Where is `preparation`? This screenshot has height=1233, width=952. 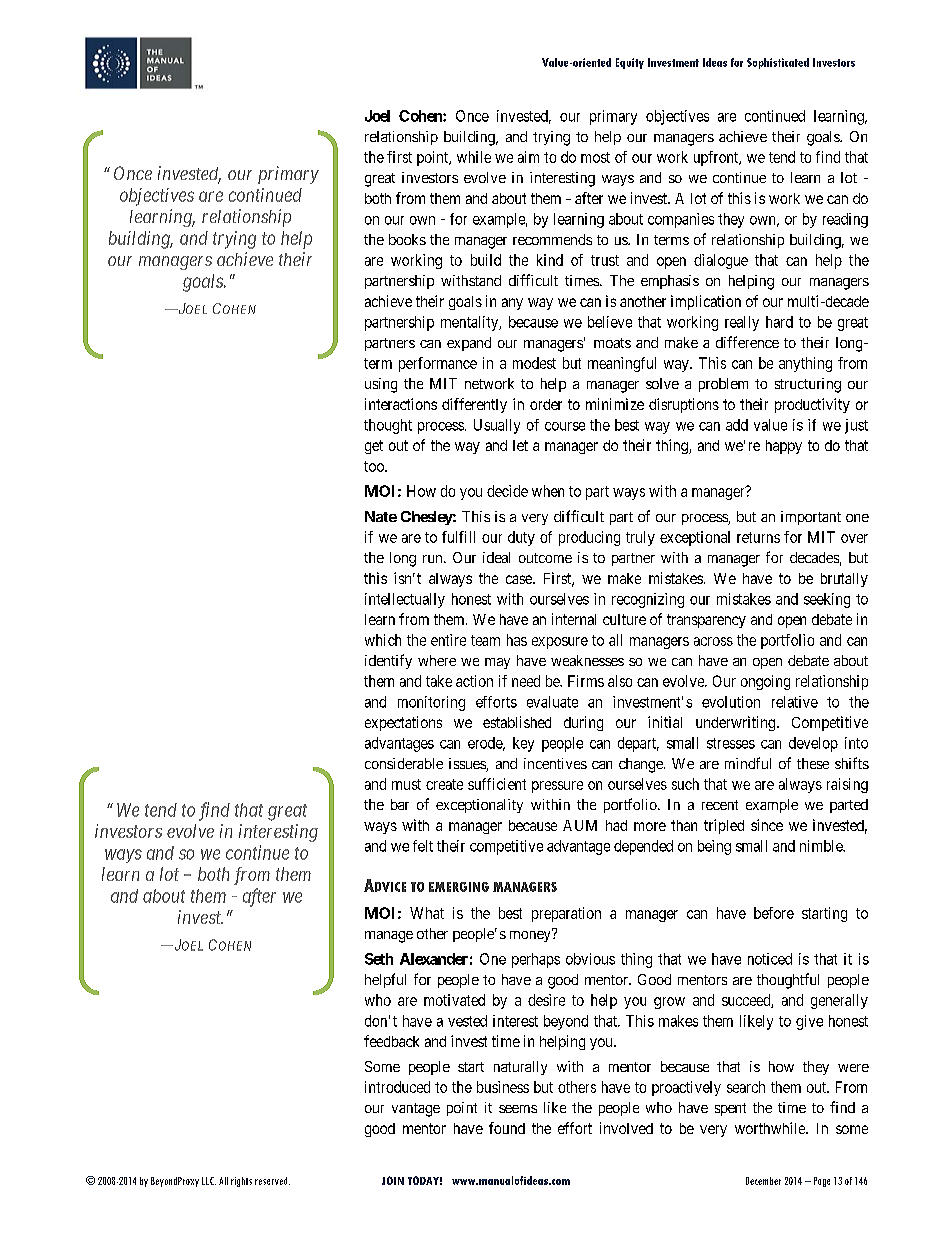 preparation is located at coordinates (566, 914).
